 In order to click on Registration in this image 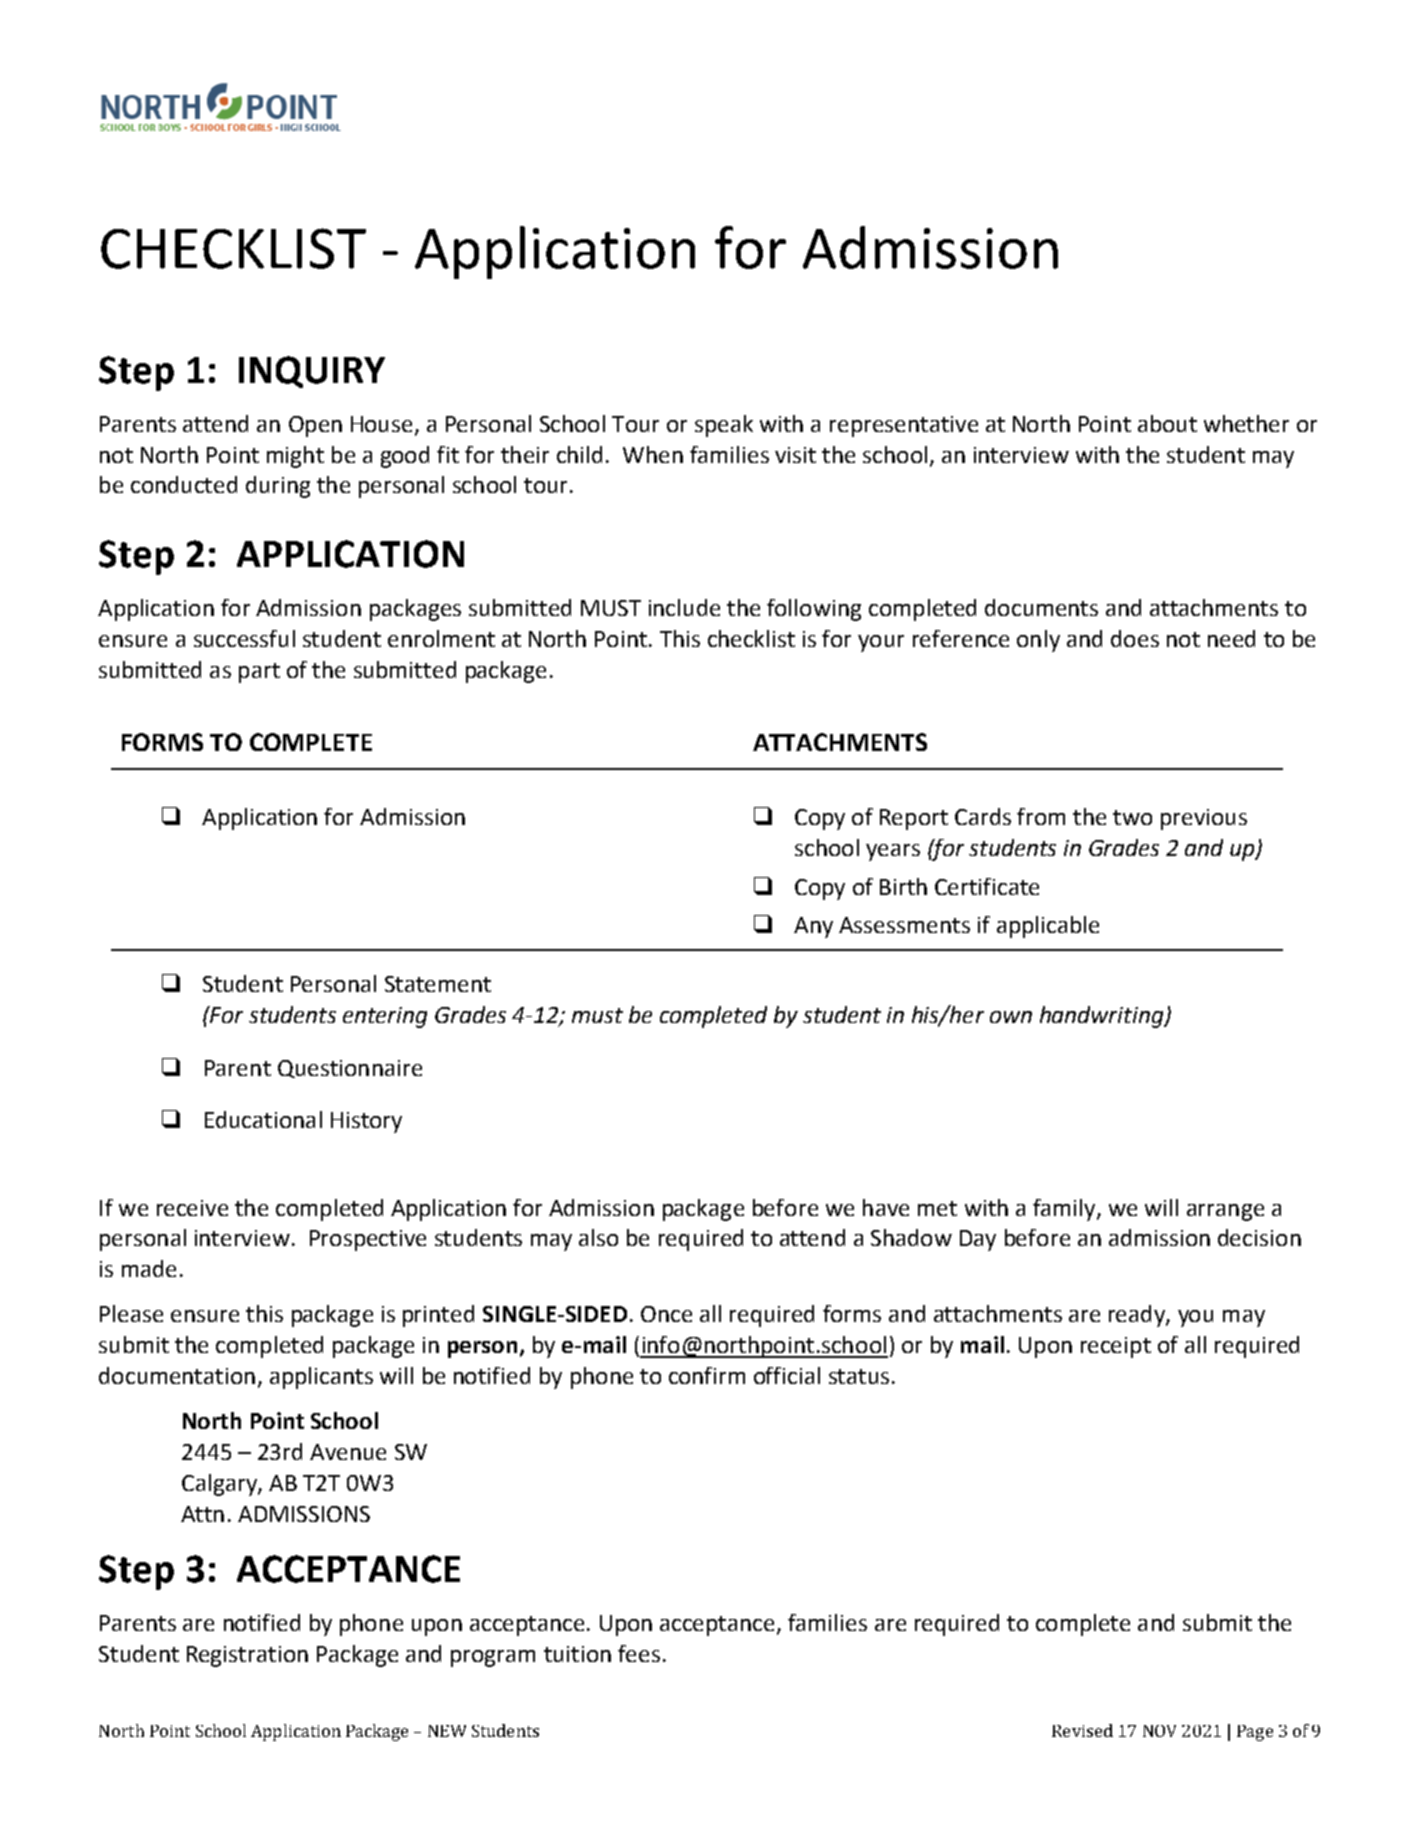, I will do `click(247, 1656)`.
